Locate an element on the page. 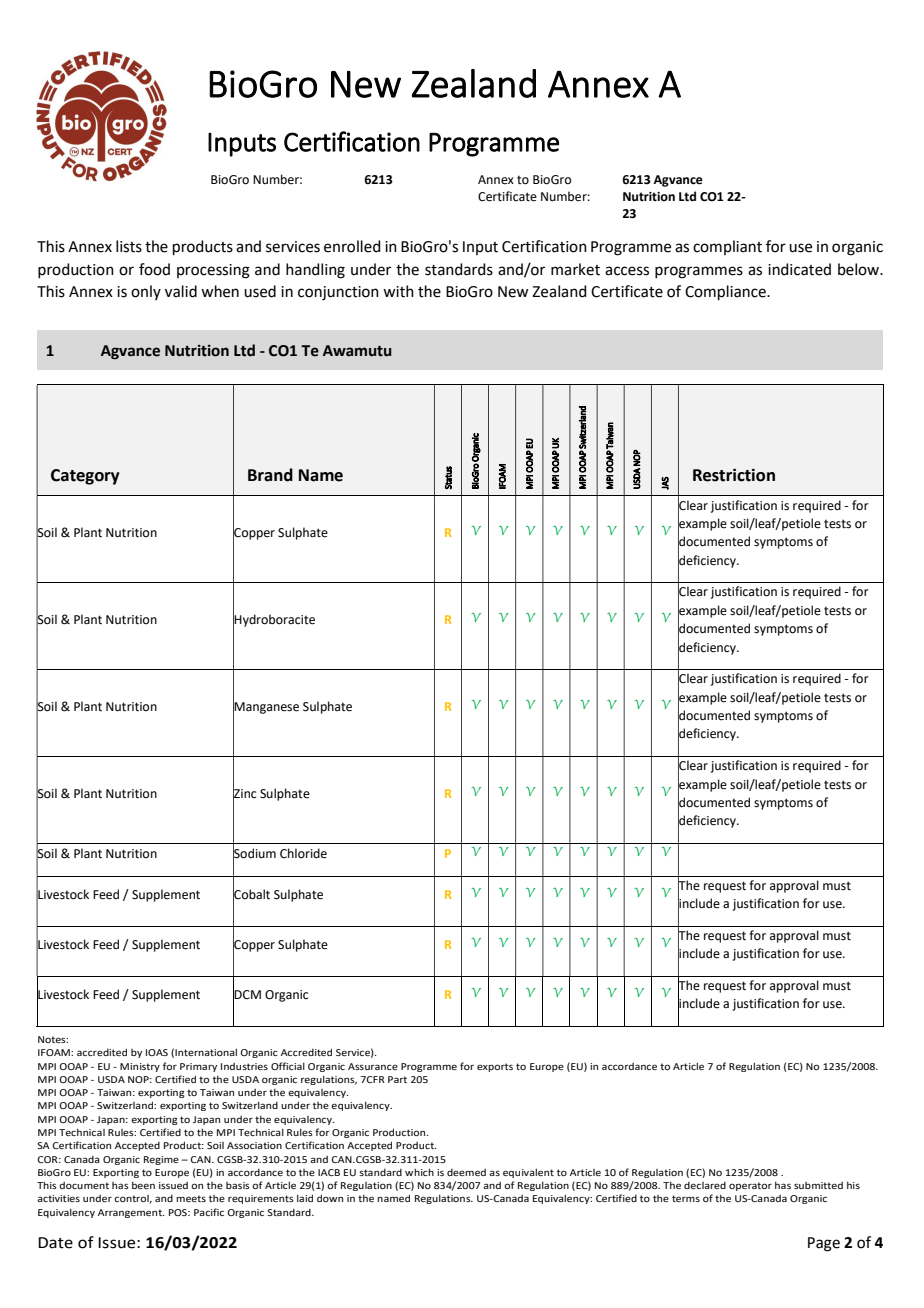 The height and width of the image is (1308, 924). food is located at coordinates (154, 269).
